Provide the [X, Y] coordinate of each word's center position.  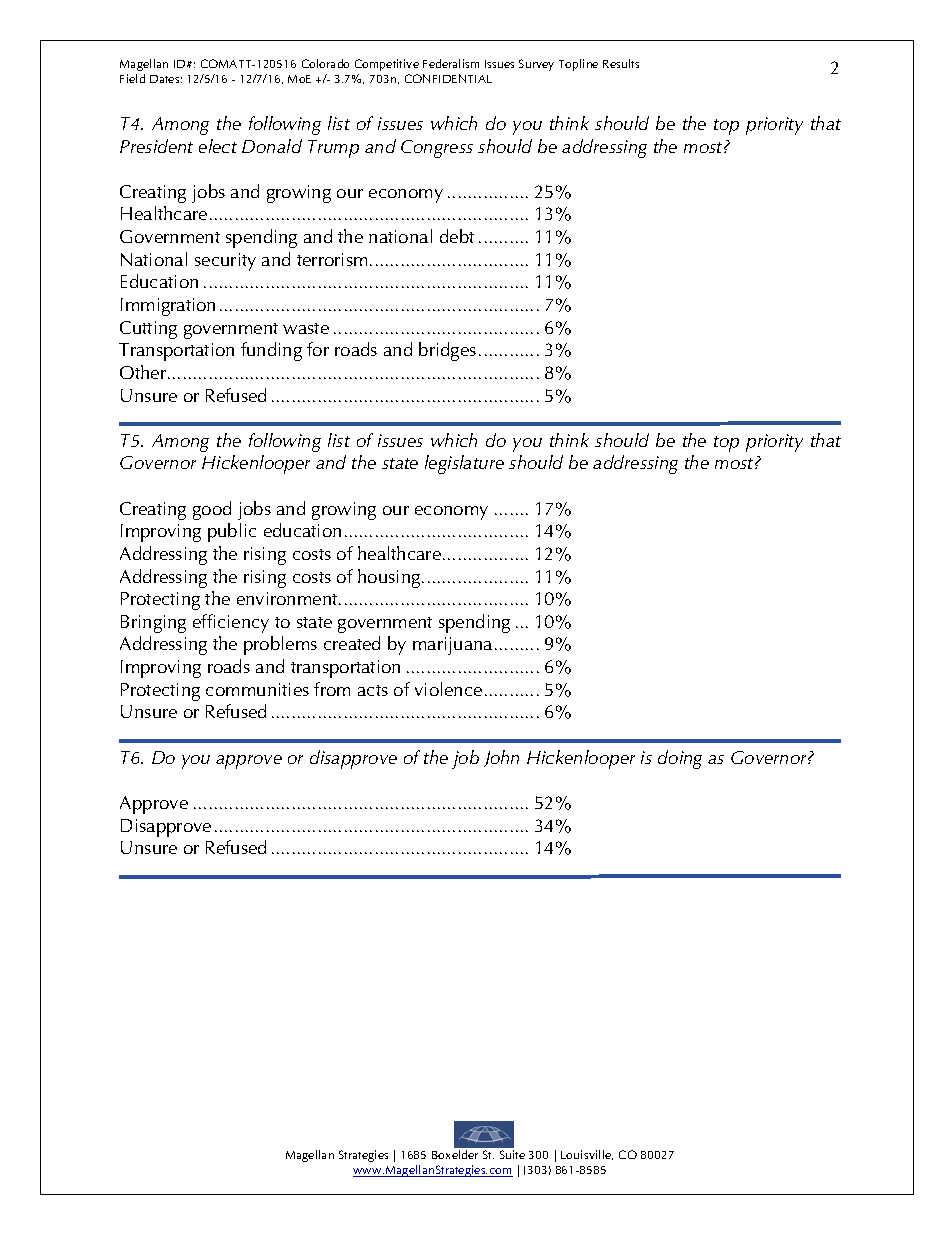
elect [218, 146]
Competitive [387, 65]
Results [621, 63]
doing [680, 759]
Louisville [587, 1155]
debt [457, 236]
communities [257, 689]
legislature [464, 464]
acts [373, 690]
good [212, 510]
